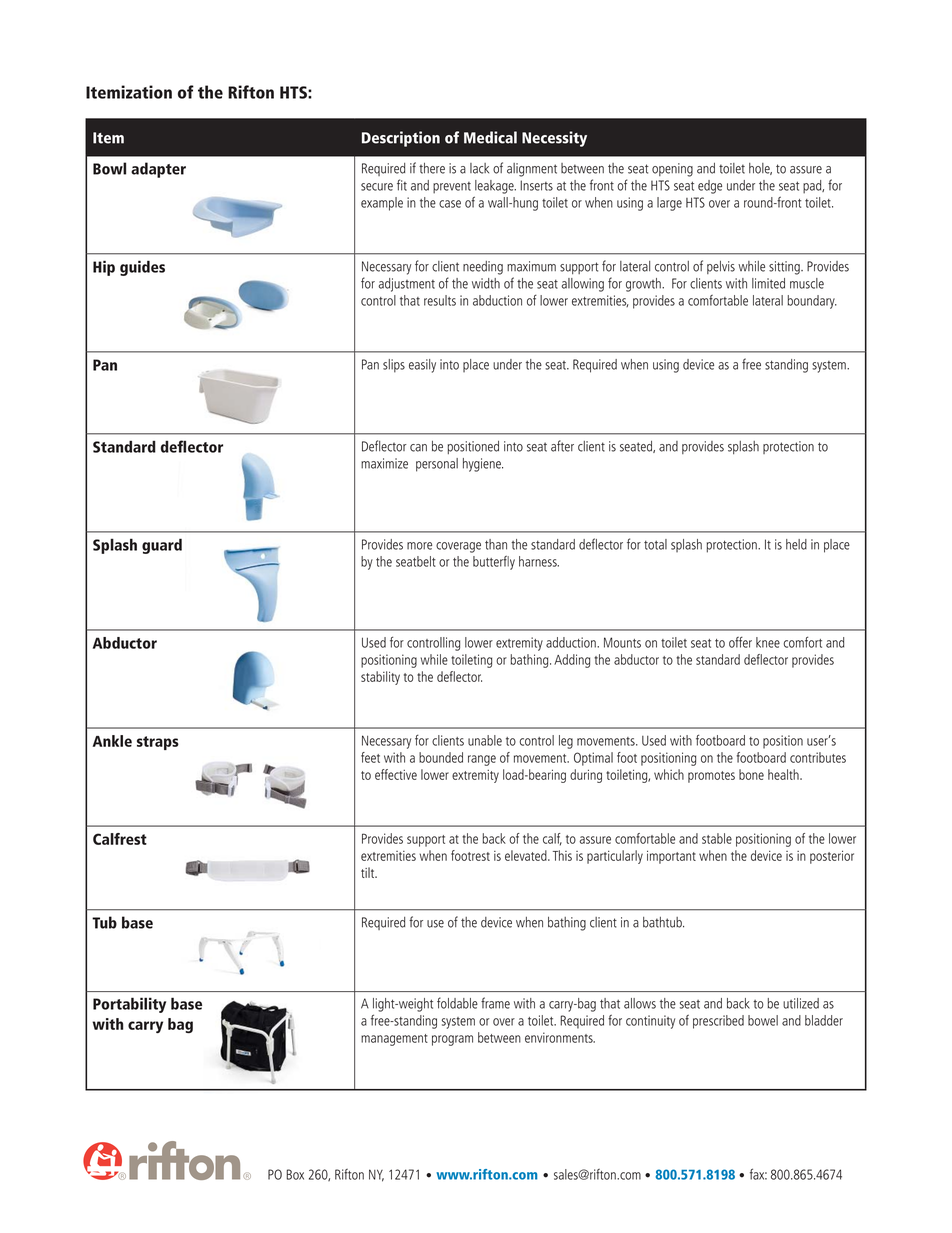 The width and height of the page is (952, 1233). What do you see at coordinates (158, 170) in the page?
I see `adapter` at bounding box center [158, 170].
